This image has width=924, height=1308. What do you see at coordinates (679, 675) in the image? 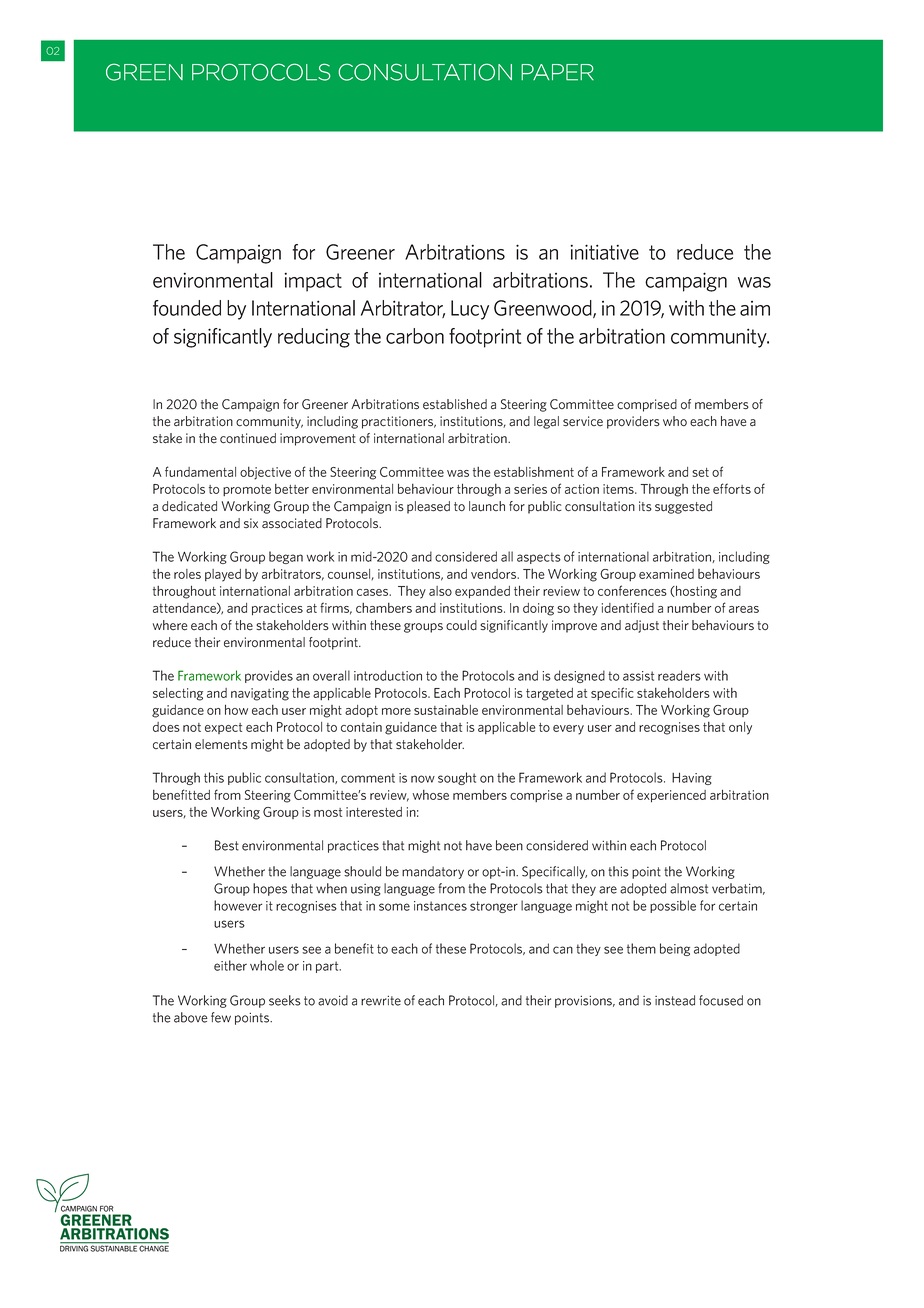
I see `readers` at bounding box center [679, 675].
